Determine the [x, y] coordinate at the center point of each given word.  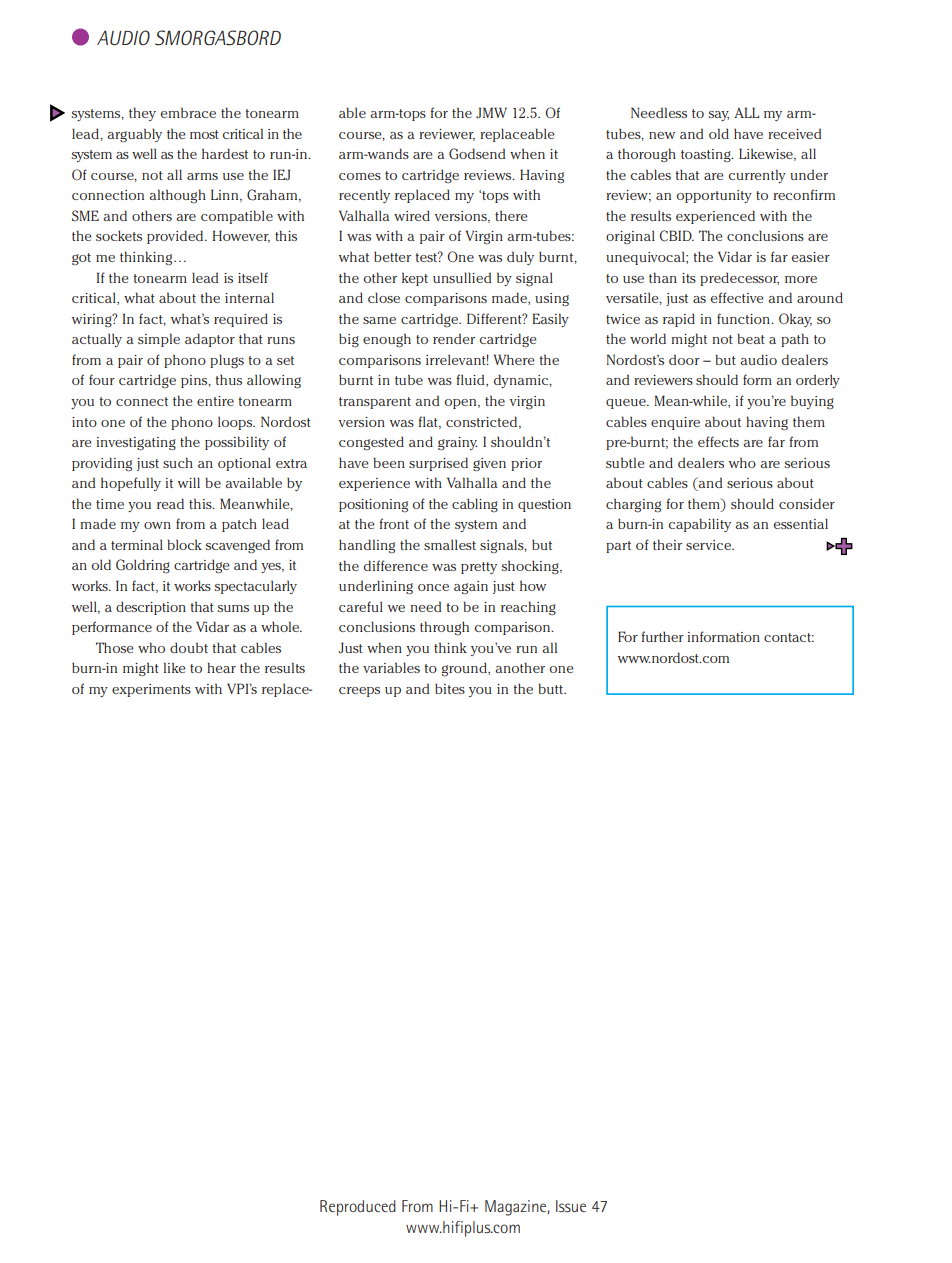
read [170, 503]
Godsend [477, 154]
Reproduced [358, 1208]
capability [700, 525]
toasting [707, 155]
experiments [151, 690]
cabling [475, 505]
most [204, 134]
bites [450, 688]
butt [552, 688]
